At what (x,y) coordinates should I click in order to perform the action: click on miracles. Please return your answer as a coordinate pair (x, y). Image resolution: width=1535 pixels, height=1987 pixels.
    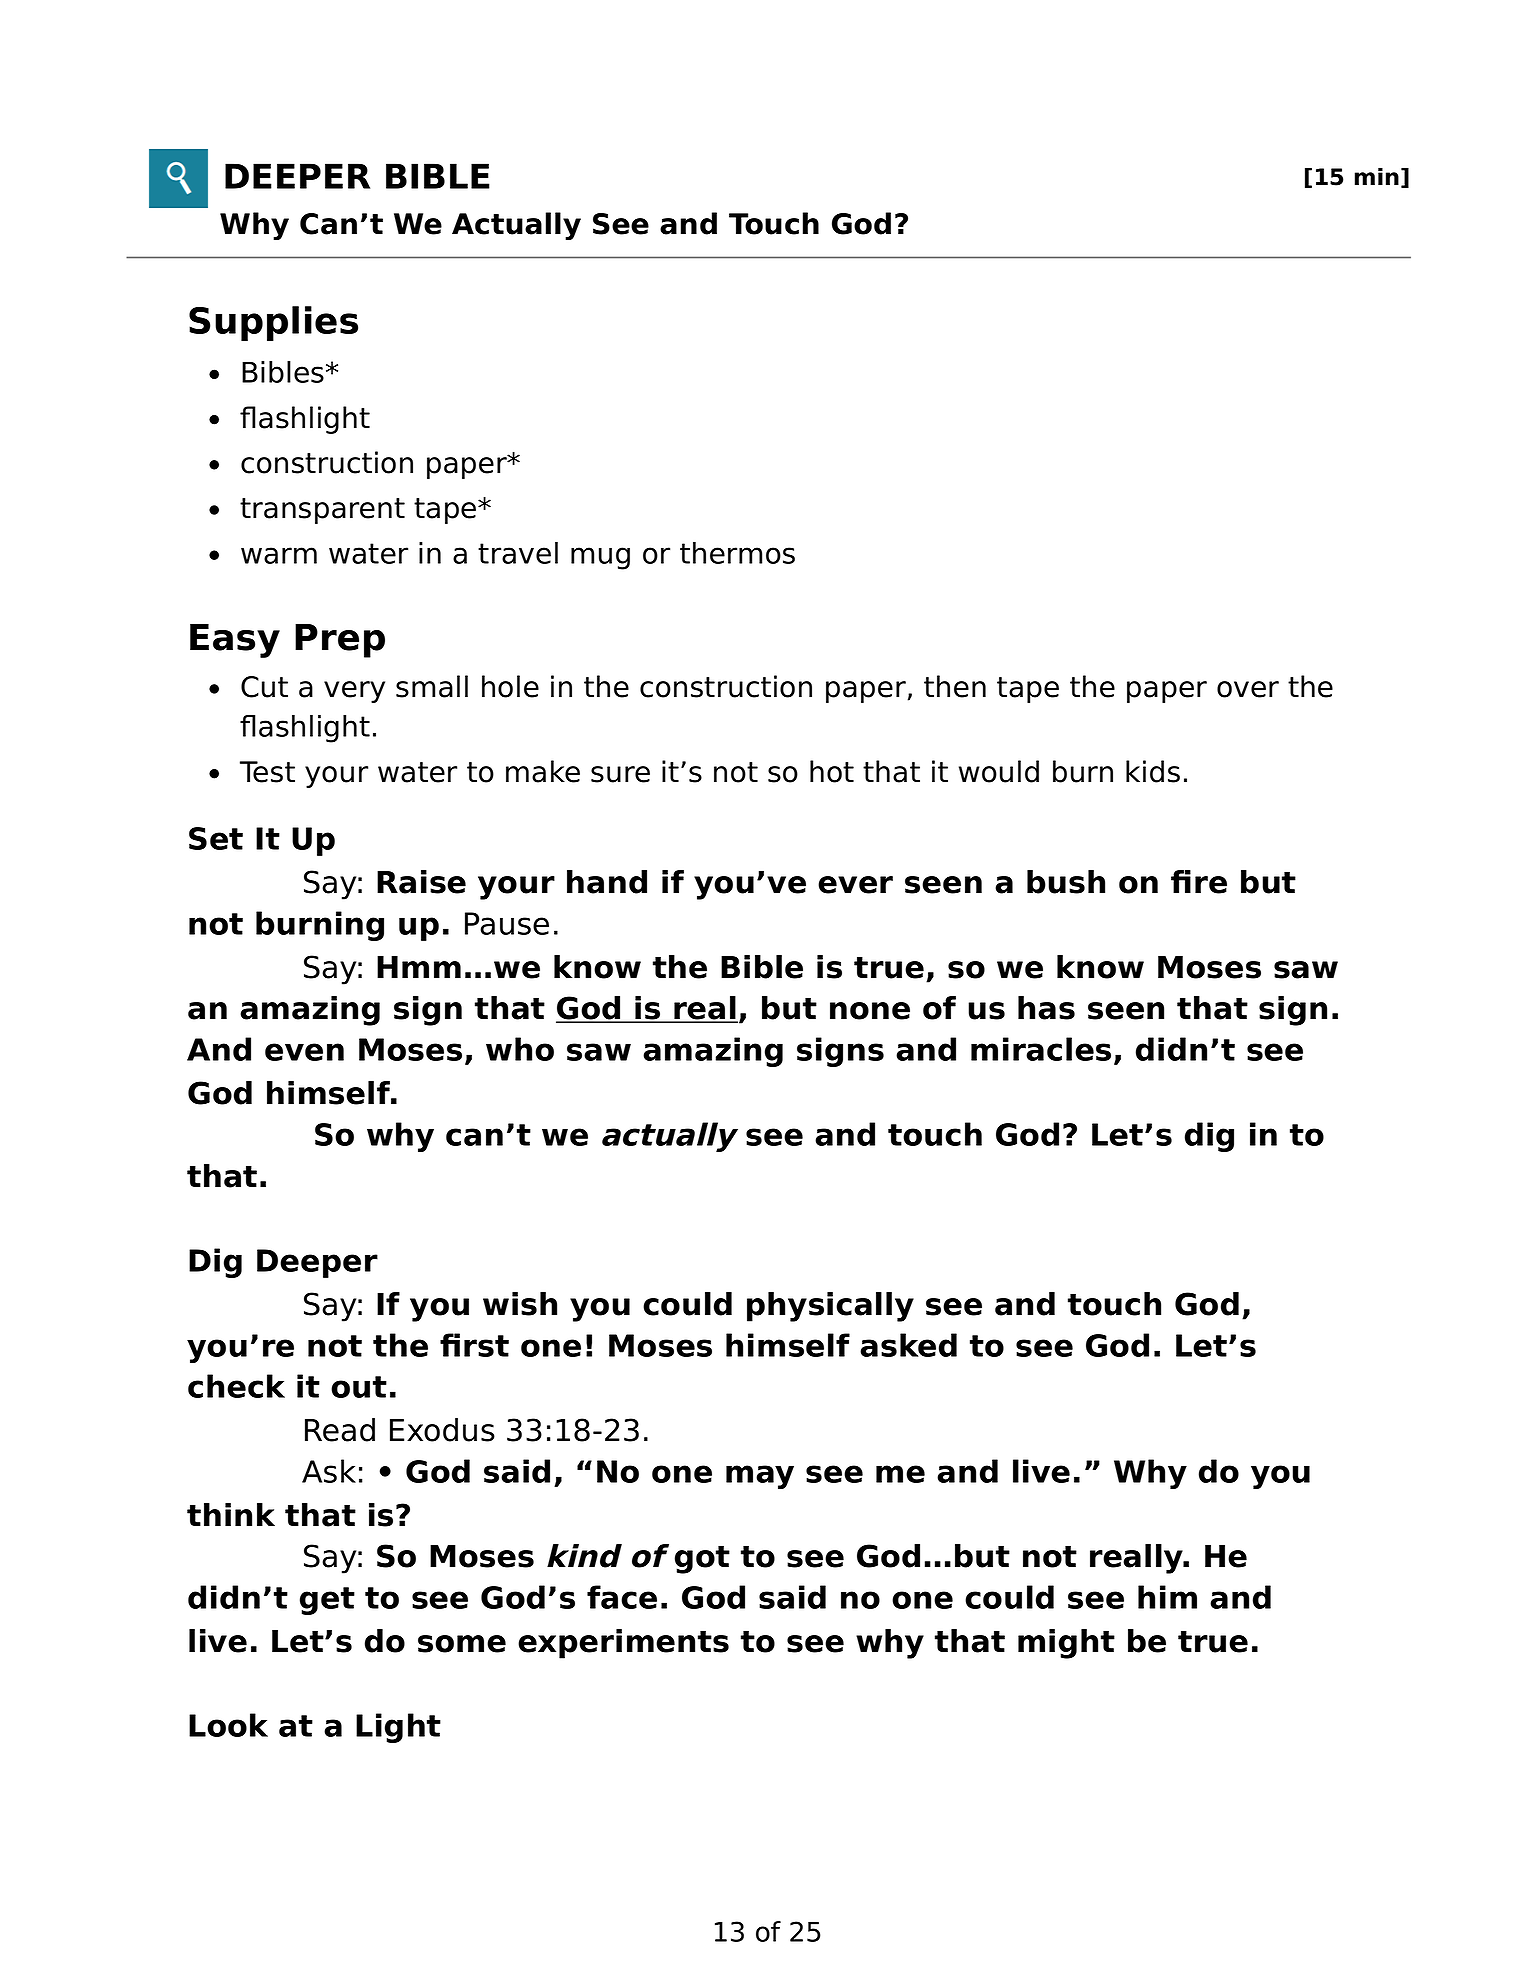
    Looking at the image, I should click on (1041, 1049).
